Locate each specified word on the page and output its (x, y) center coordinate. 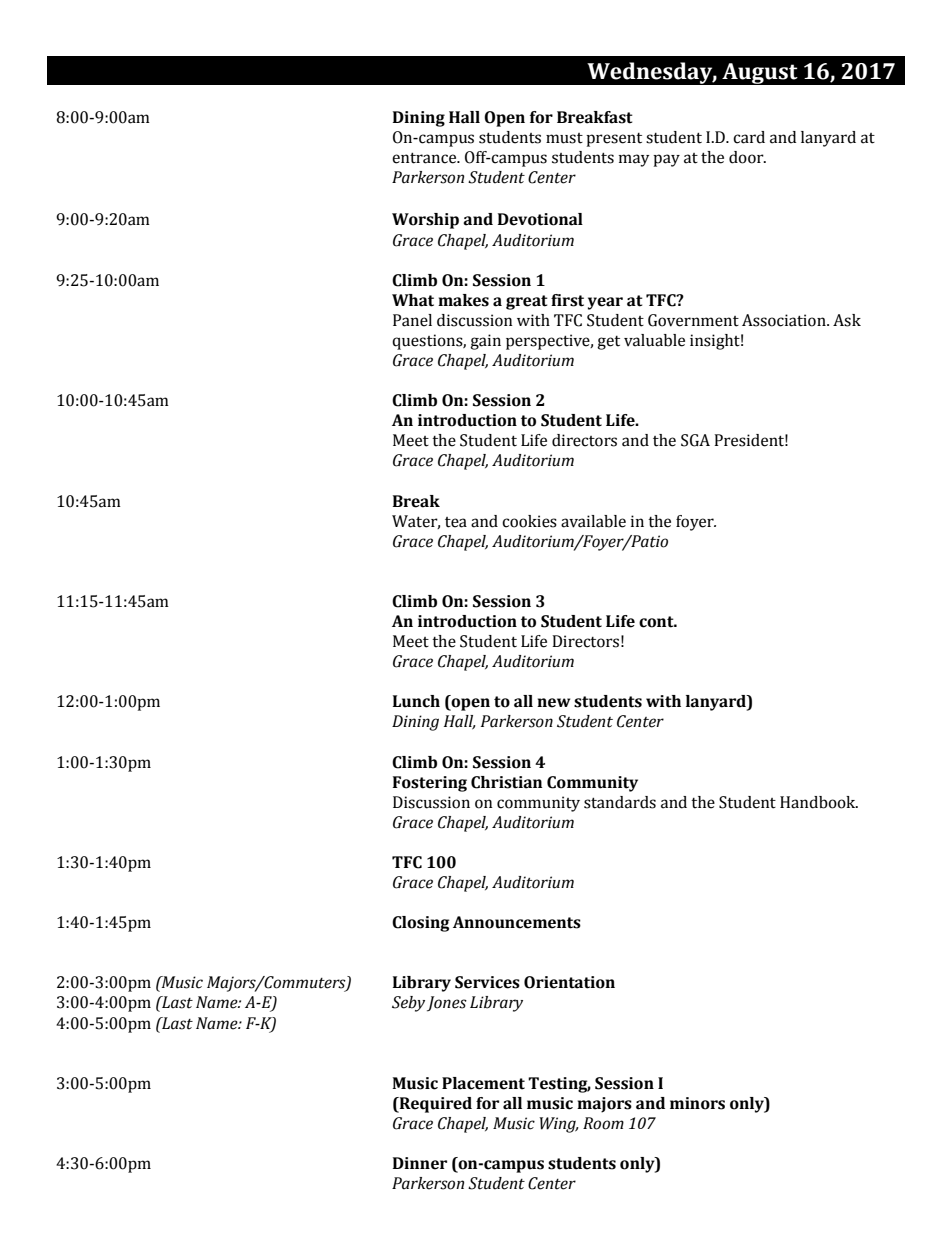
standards (620, 802)
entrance (425, 158)
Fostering (430, 784)
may (634, 160)
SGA (695, 440)
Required (434, 1105)
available (593, 521)
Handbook (819, 802)
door (747, 157)
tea (456, 522)
